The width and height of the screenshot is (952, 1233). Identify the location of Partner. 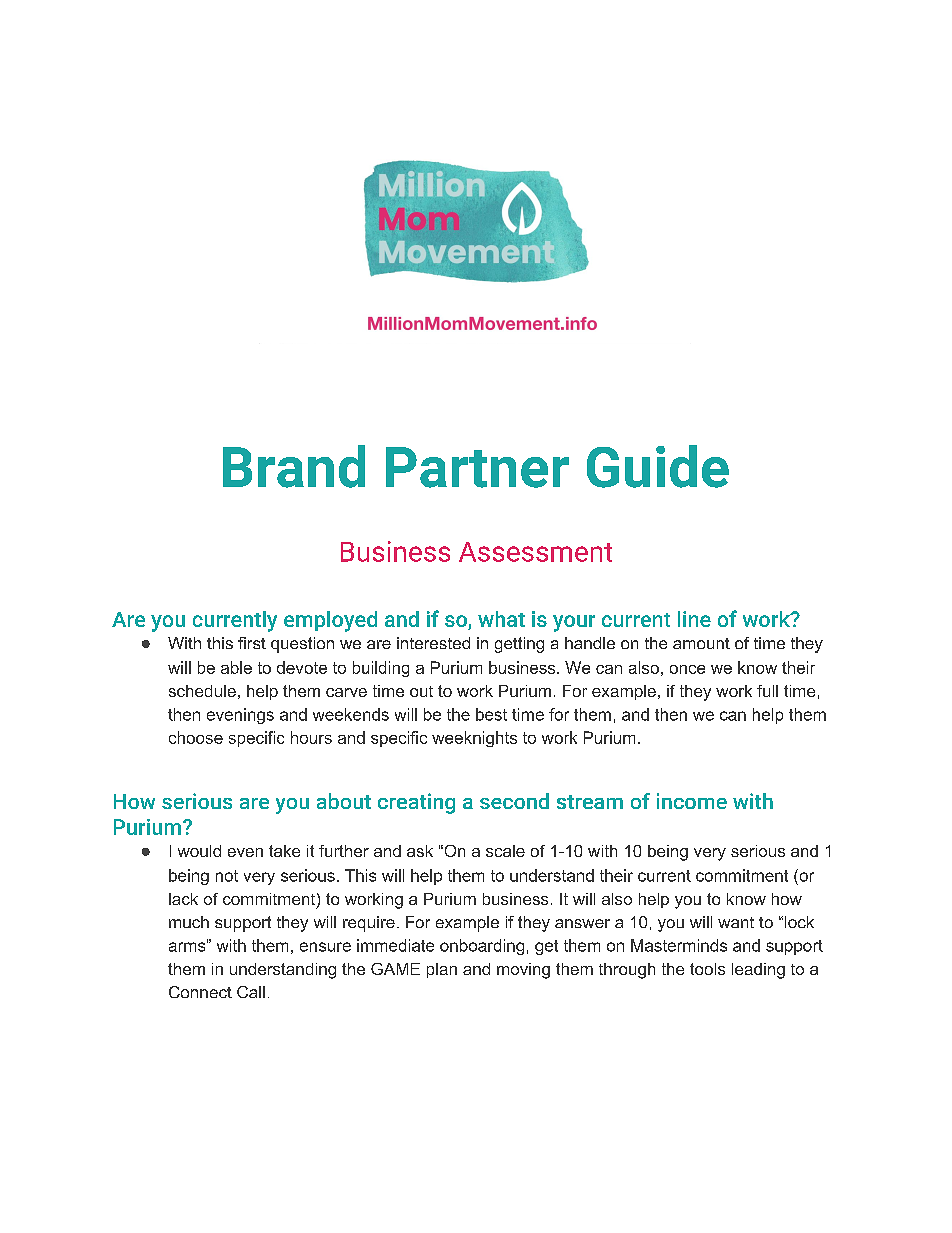
(477, 467).
